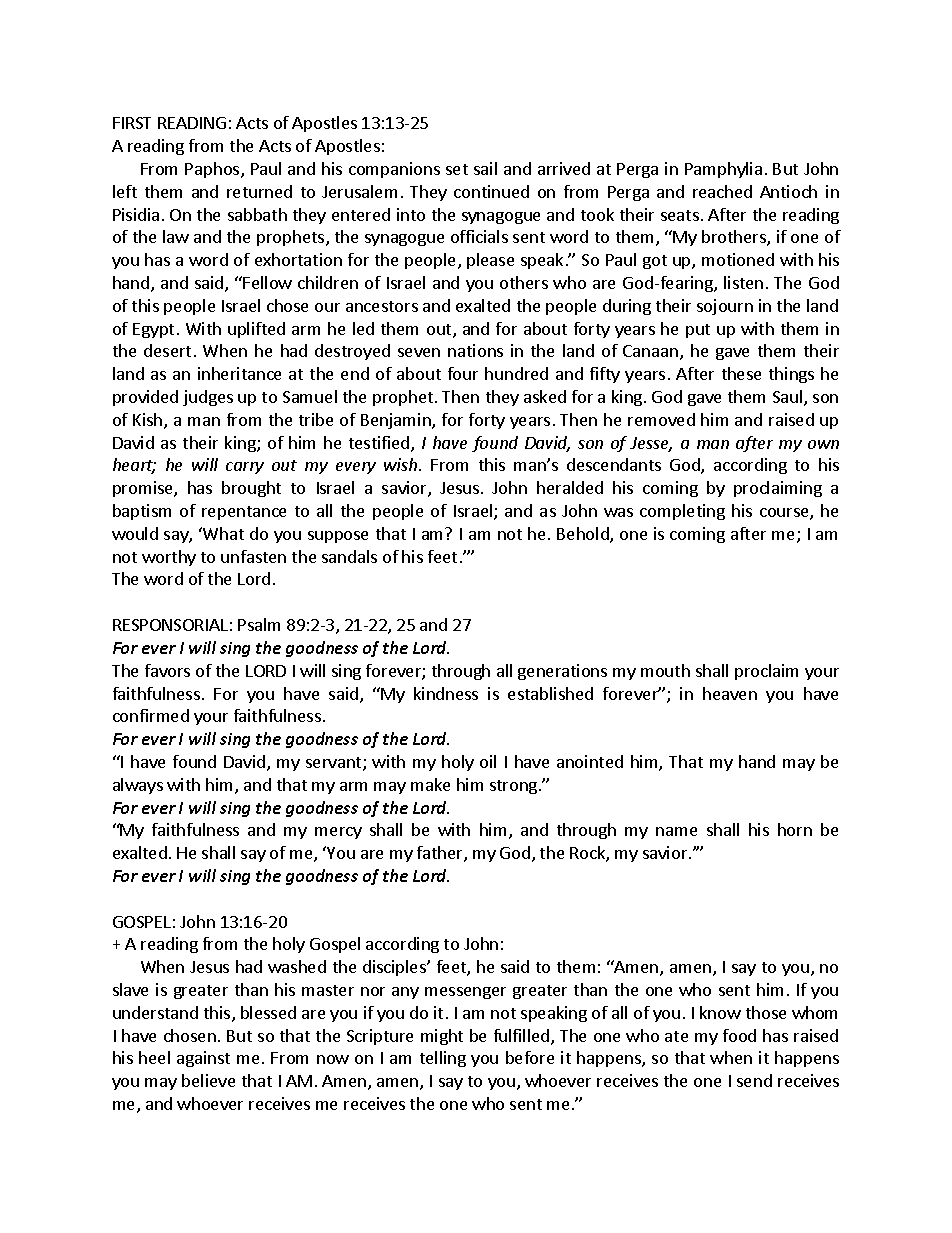 This page has width=952, height=1233. I want to click on oil, so click(488, 761).
